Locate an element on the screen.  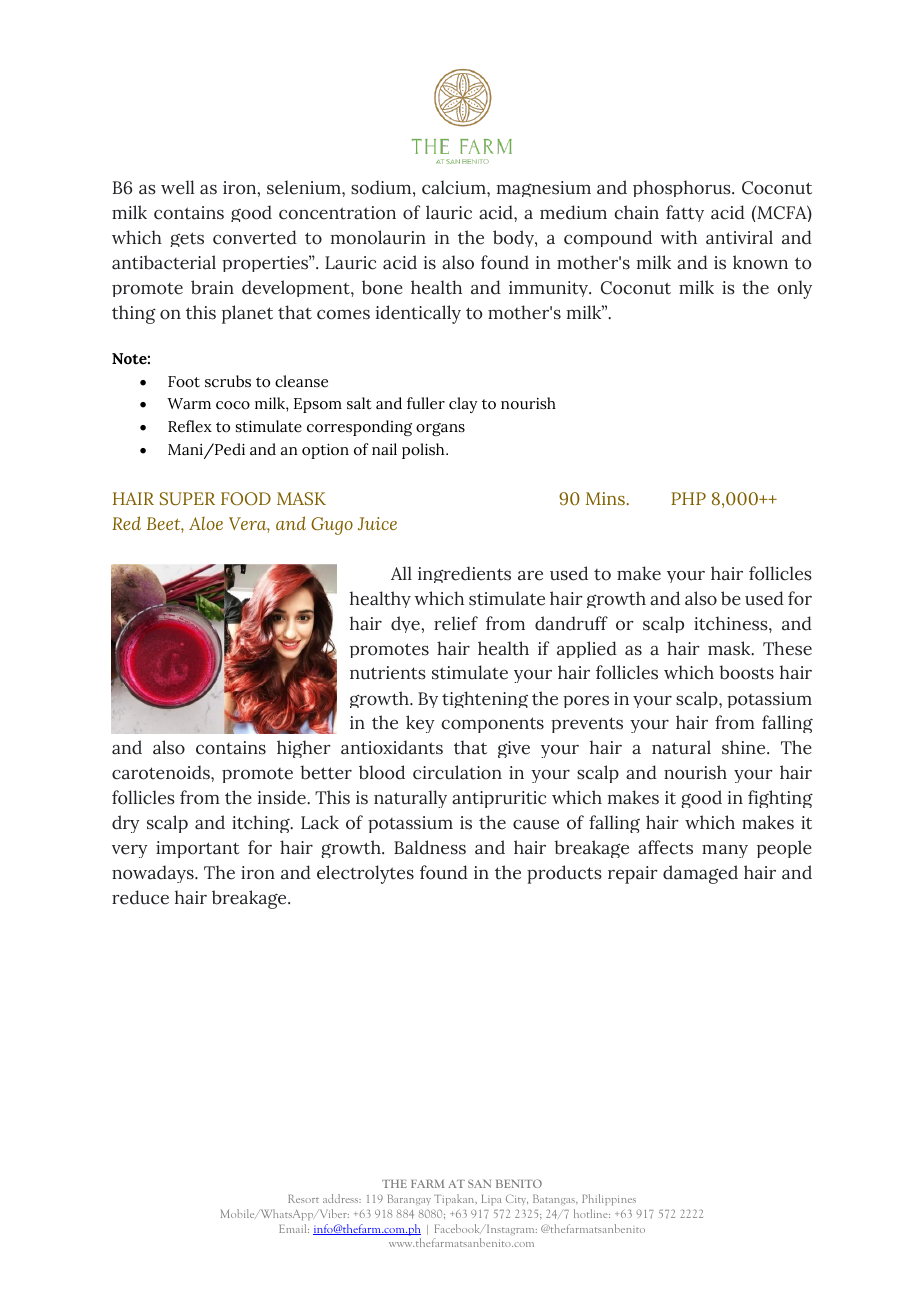
damaged is located at coordinates (700, 874).
